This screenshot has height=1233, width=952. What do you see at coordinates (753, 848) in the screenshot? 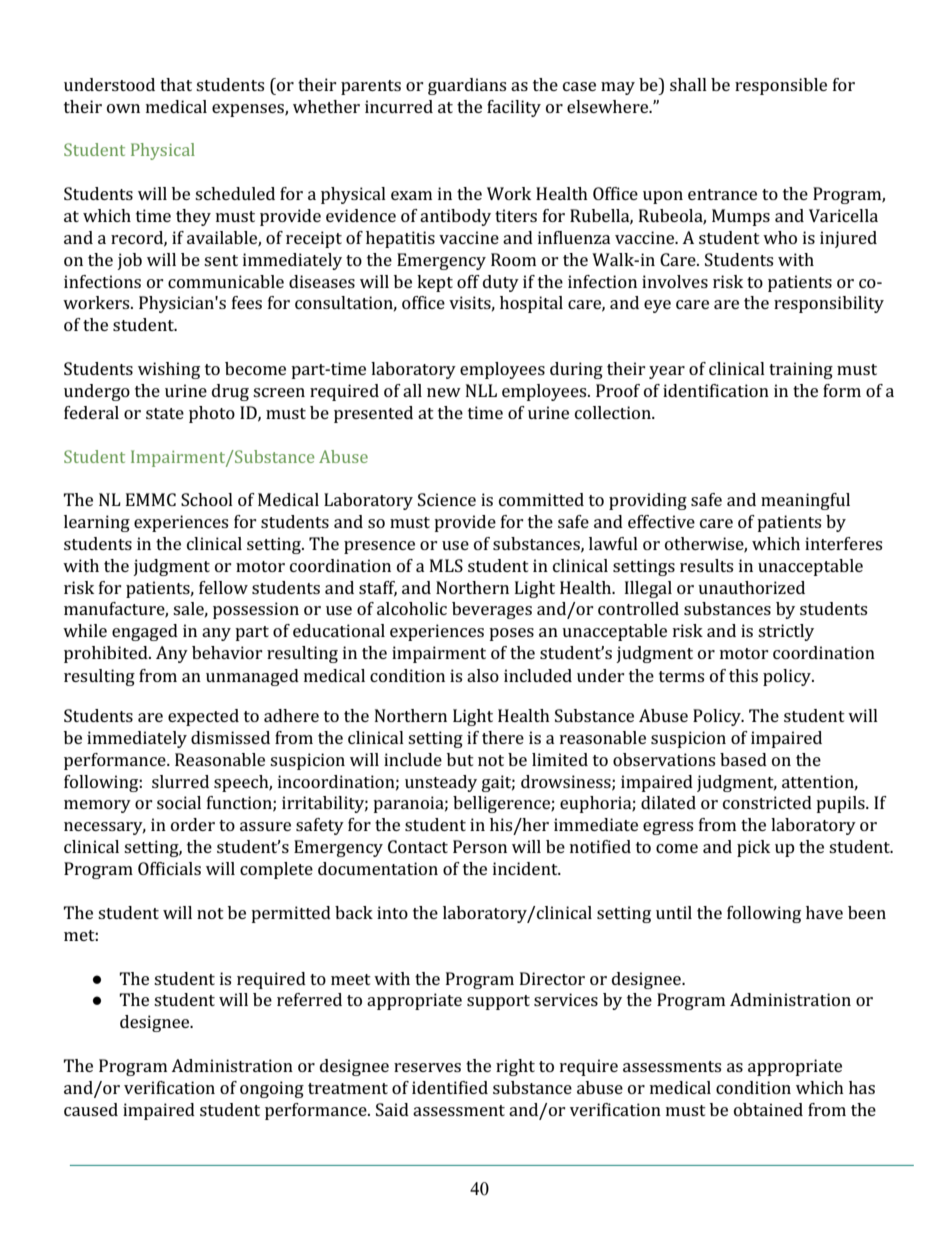
I see `pick` at bounding box center [753, 848].
